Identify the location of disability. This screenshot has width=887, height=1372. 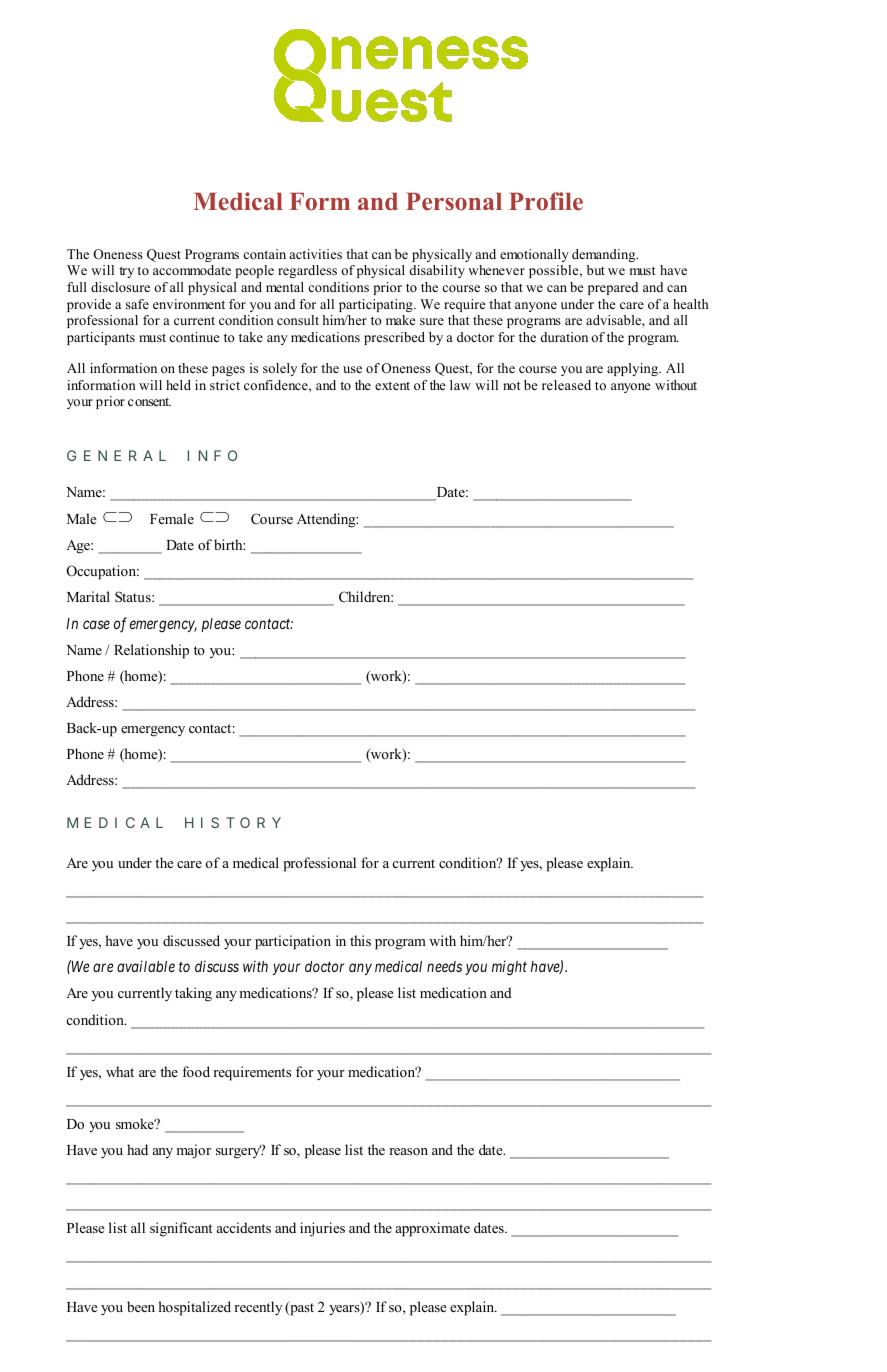
(437, 271).
